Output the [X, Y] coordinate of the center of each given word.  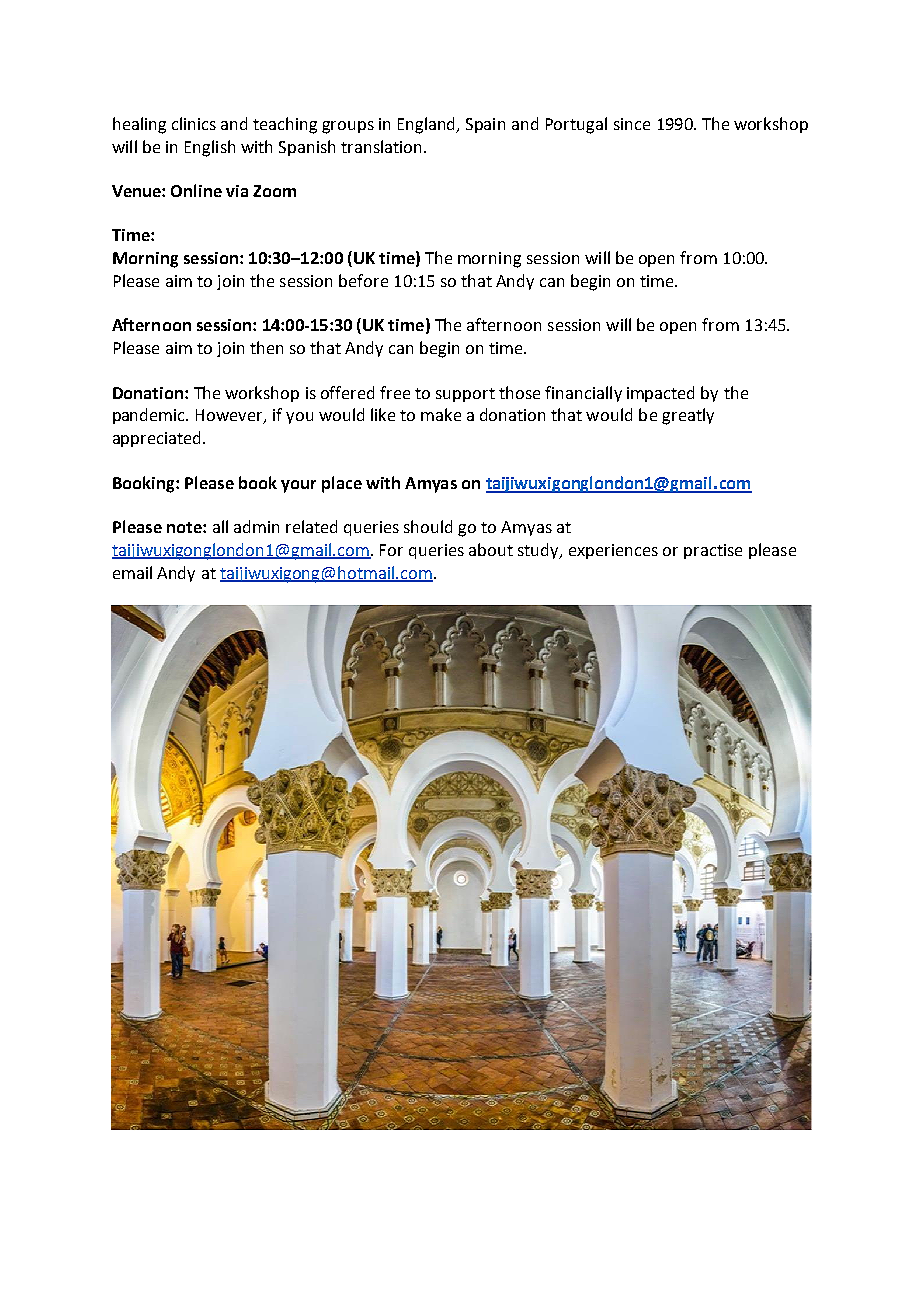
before [363, 280]
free [395, 392]
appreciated [156, 439]
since [632, 124]
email [132, 572]
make [441, 414]
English [210, 148]
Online [196, 190]
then [266, 347]
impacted [660, 394]
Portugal [576, 125]
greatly [688, 416]
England [428, 125]
